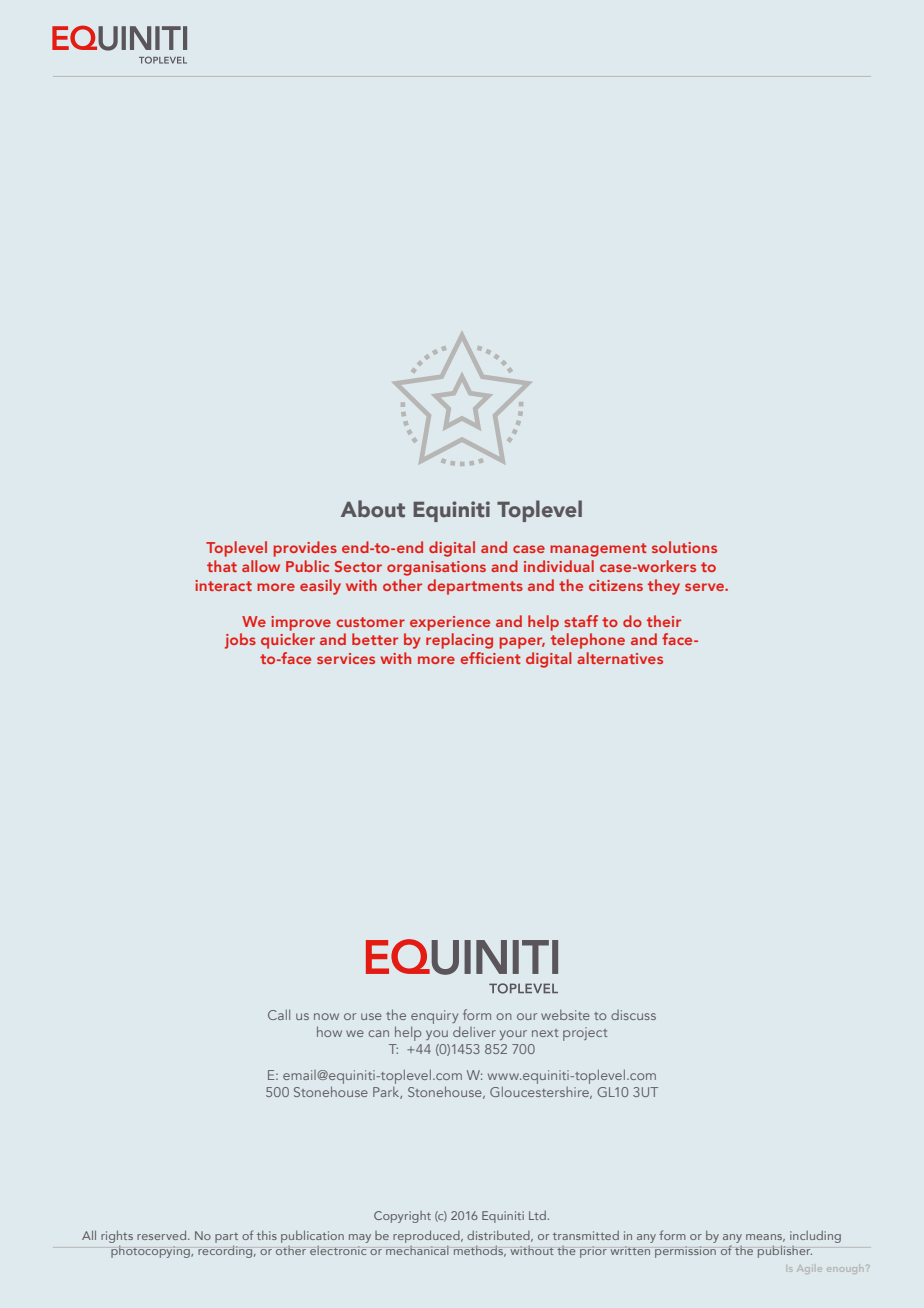 The image size is (924, 1308). Describe the element at coordinates (434, 1017) in the page. I see `enquiry` at that location.
